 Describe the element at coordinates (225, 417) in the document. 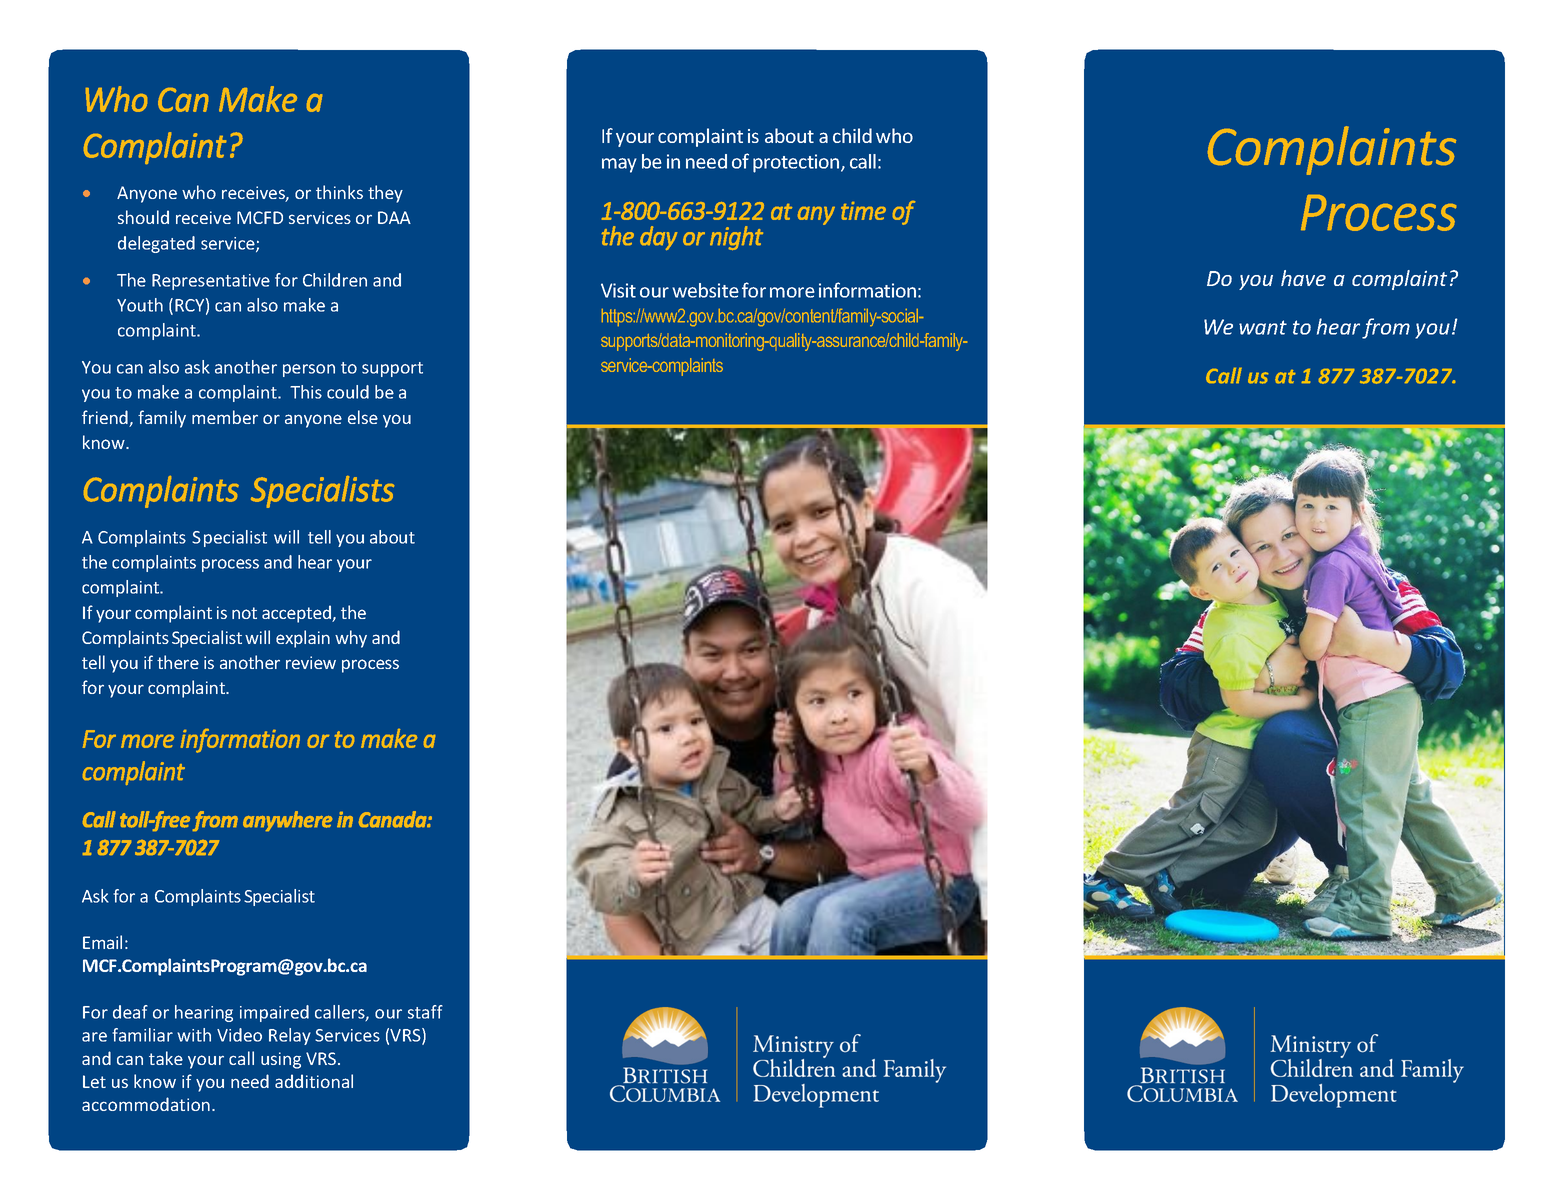

I see `member` at that location.
